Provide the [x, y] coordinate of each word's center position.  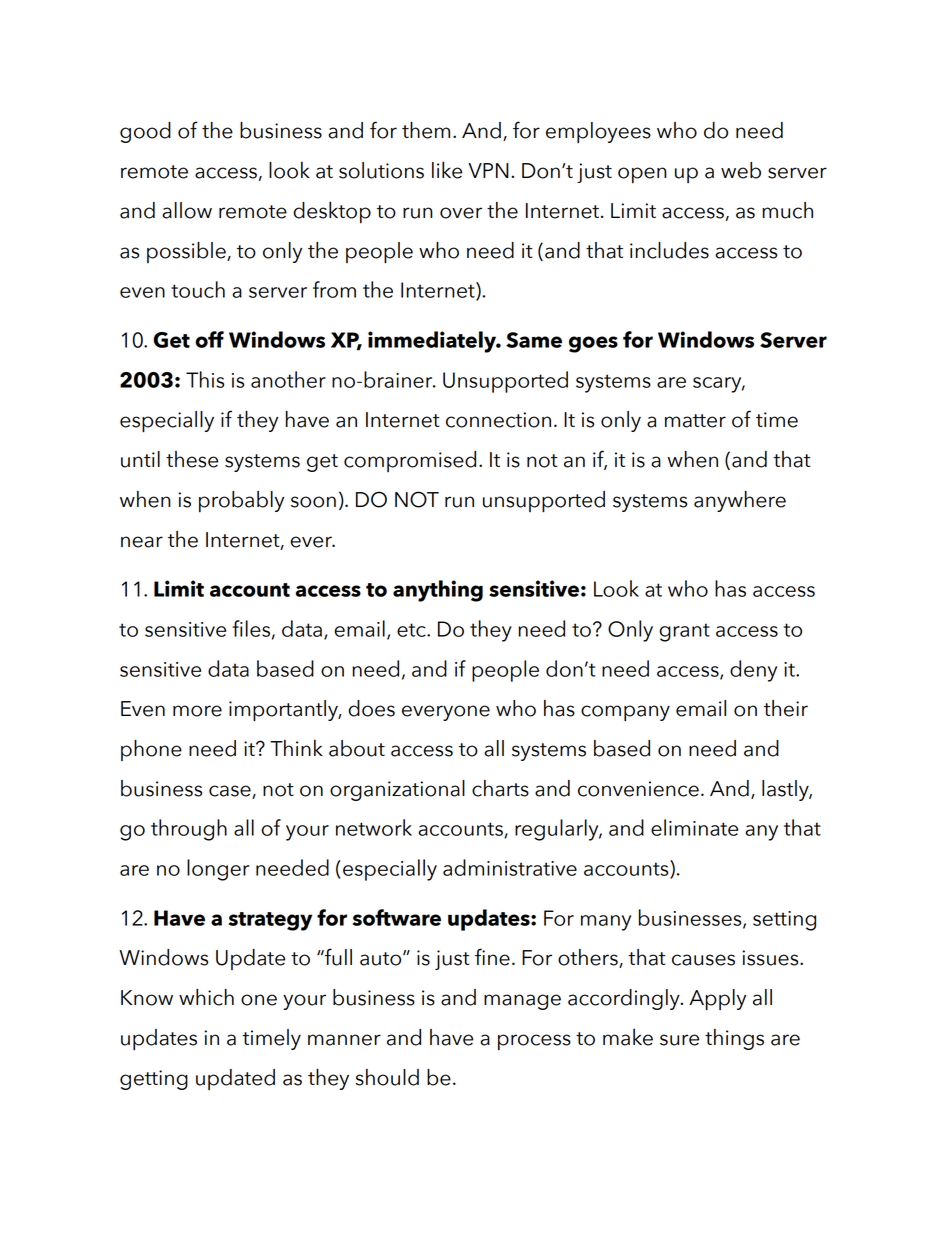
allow [187, 210]
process [534, 1042]
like [447, 170]
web [741, 170]
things [734, 1039]
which [206, 997]
